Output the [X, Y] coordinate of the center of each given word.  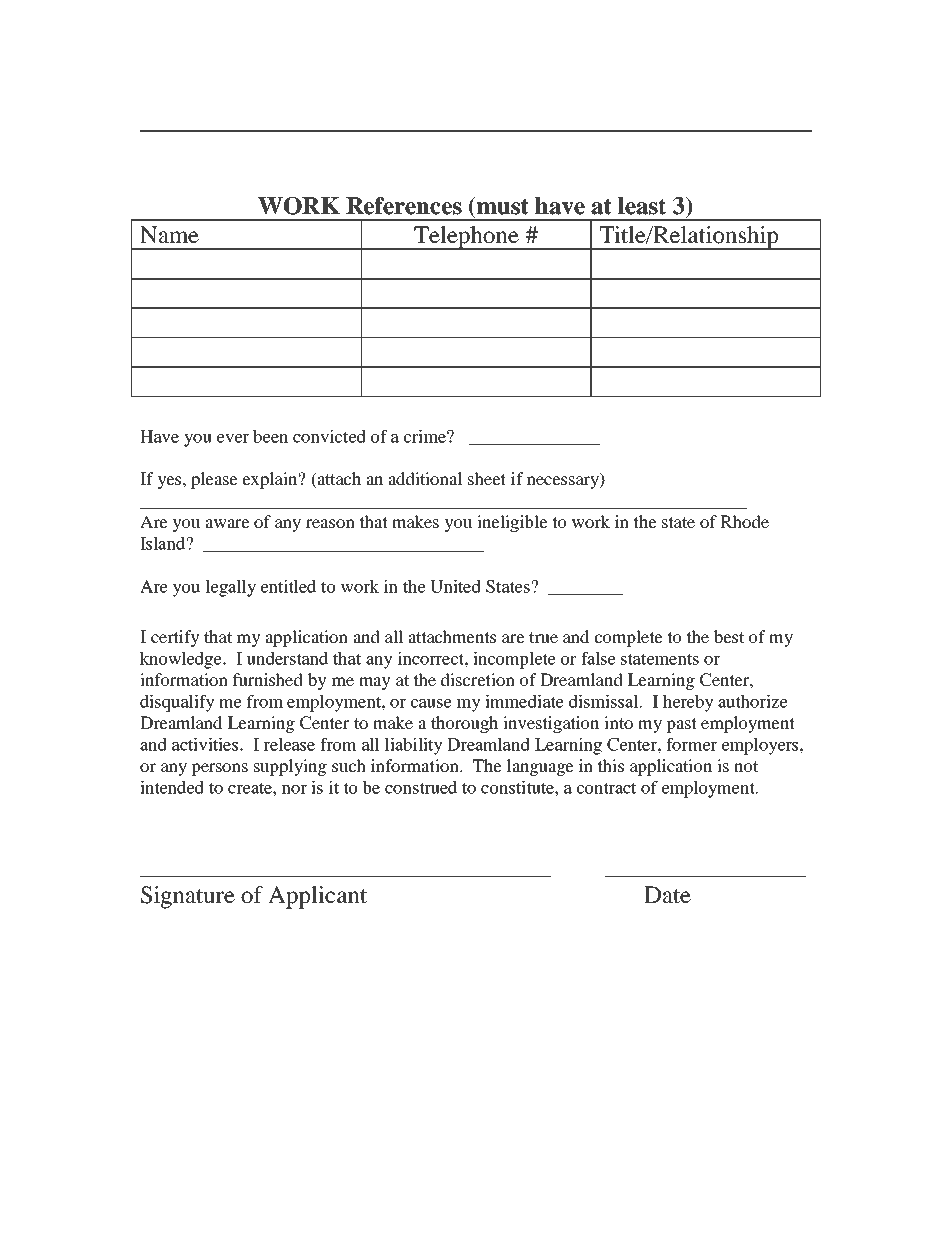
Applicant [317, 897]
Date [667, 895]
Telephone [466, 238]
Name [169, 235]
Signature [188, 897]
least [642, 206]
